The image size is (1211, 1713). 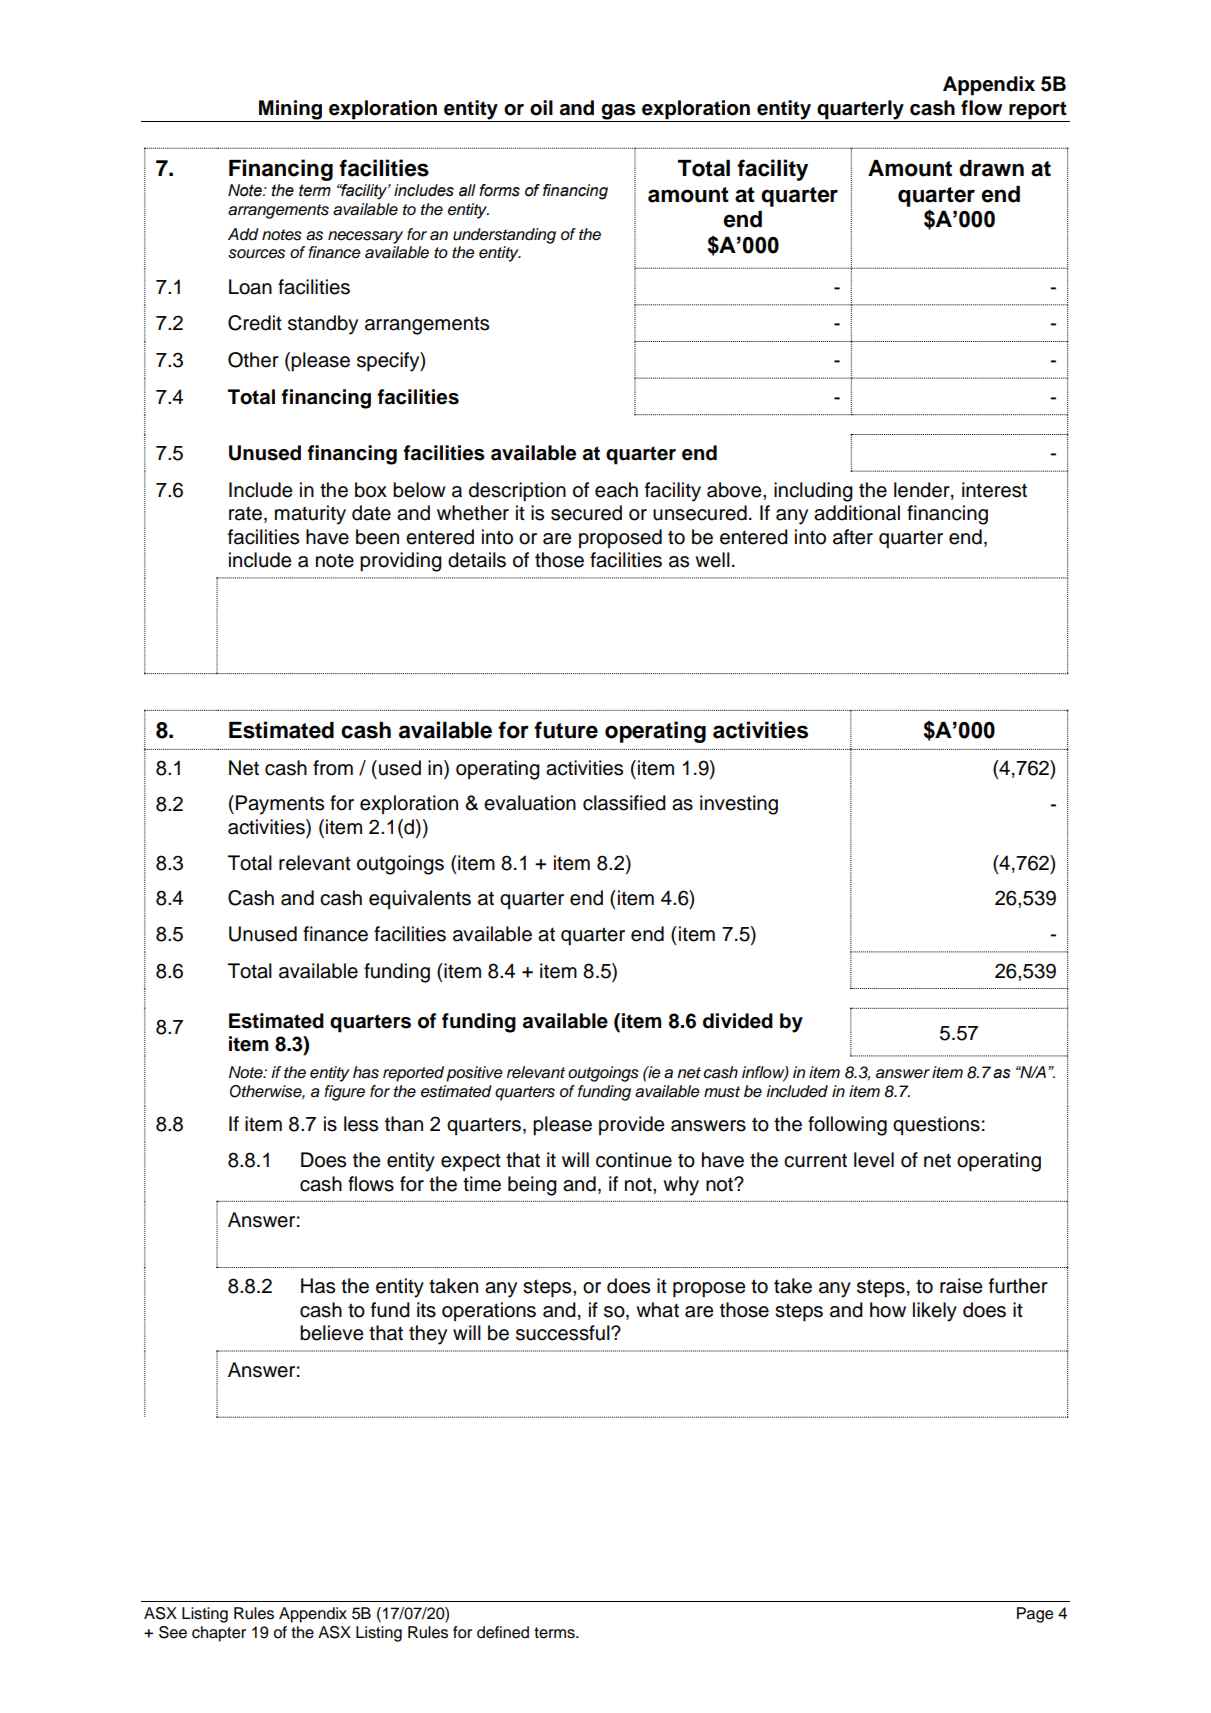 I want to click on successful, so click(x=564, y=1333).
